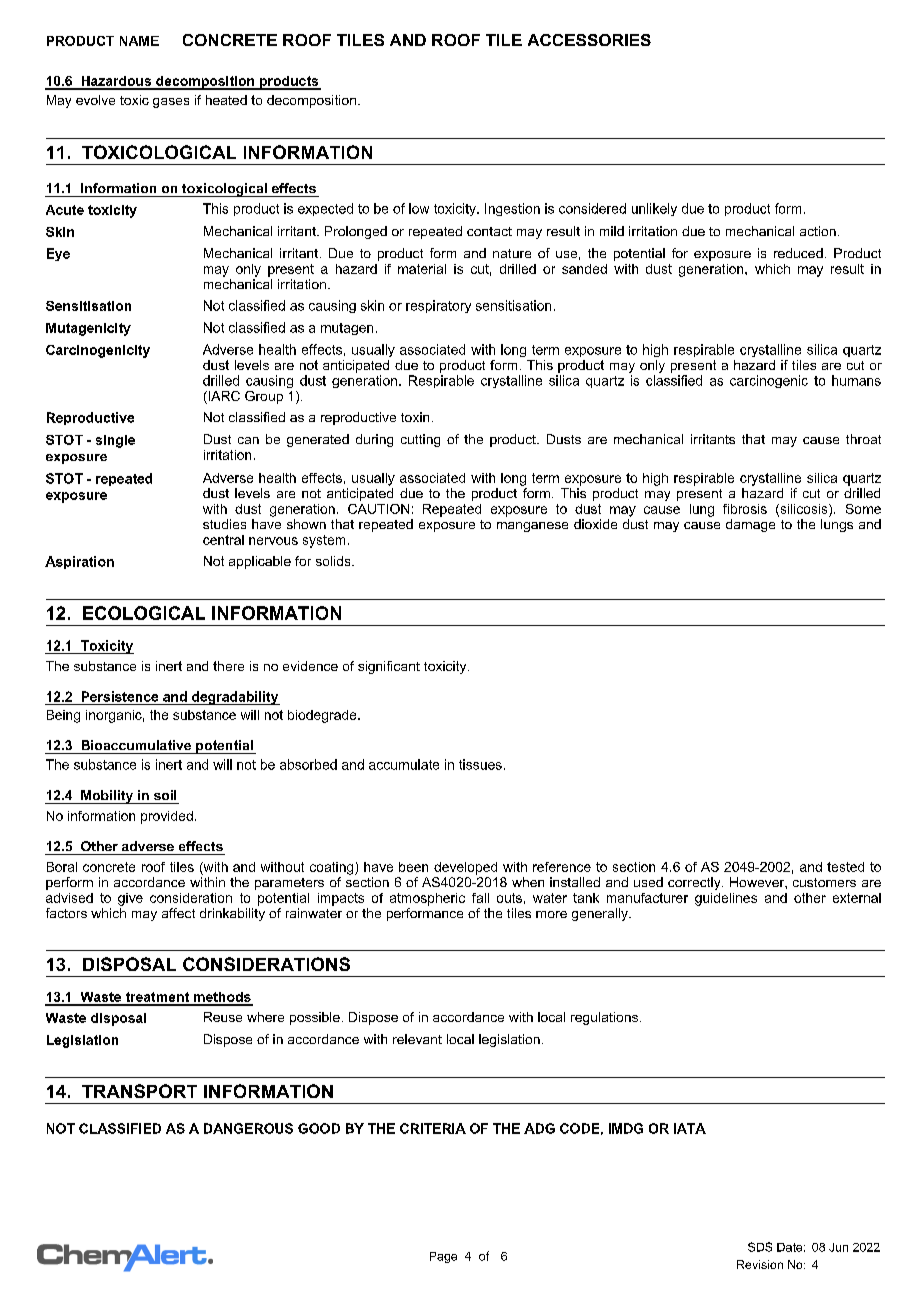  Describe the element at coordinates (178, 913) in the screenshot. I see `affect` at that location.
